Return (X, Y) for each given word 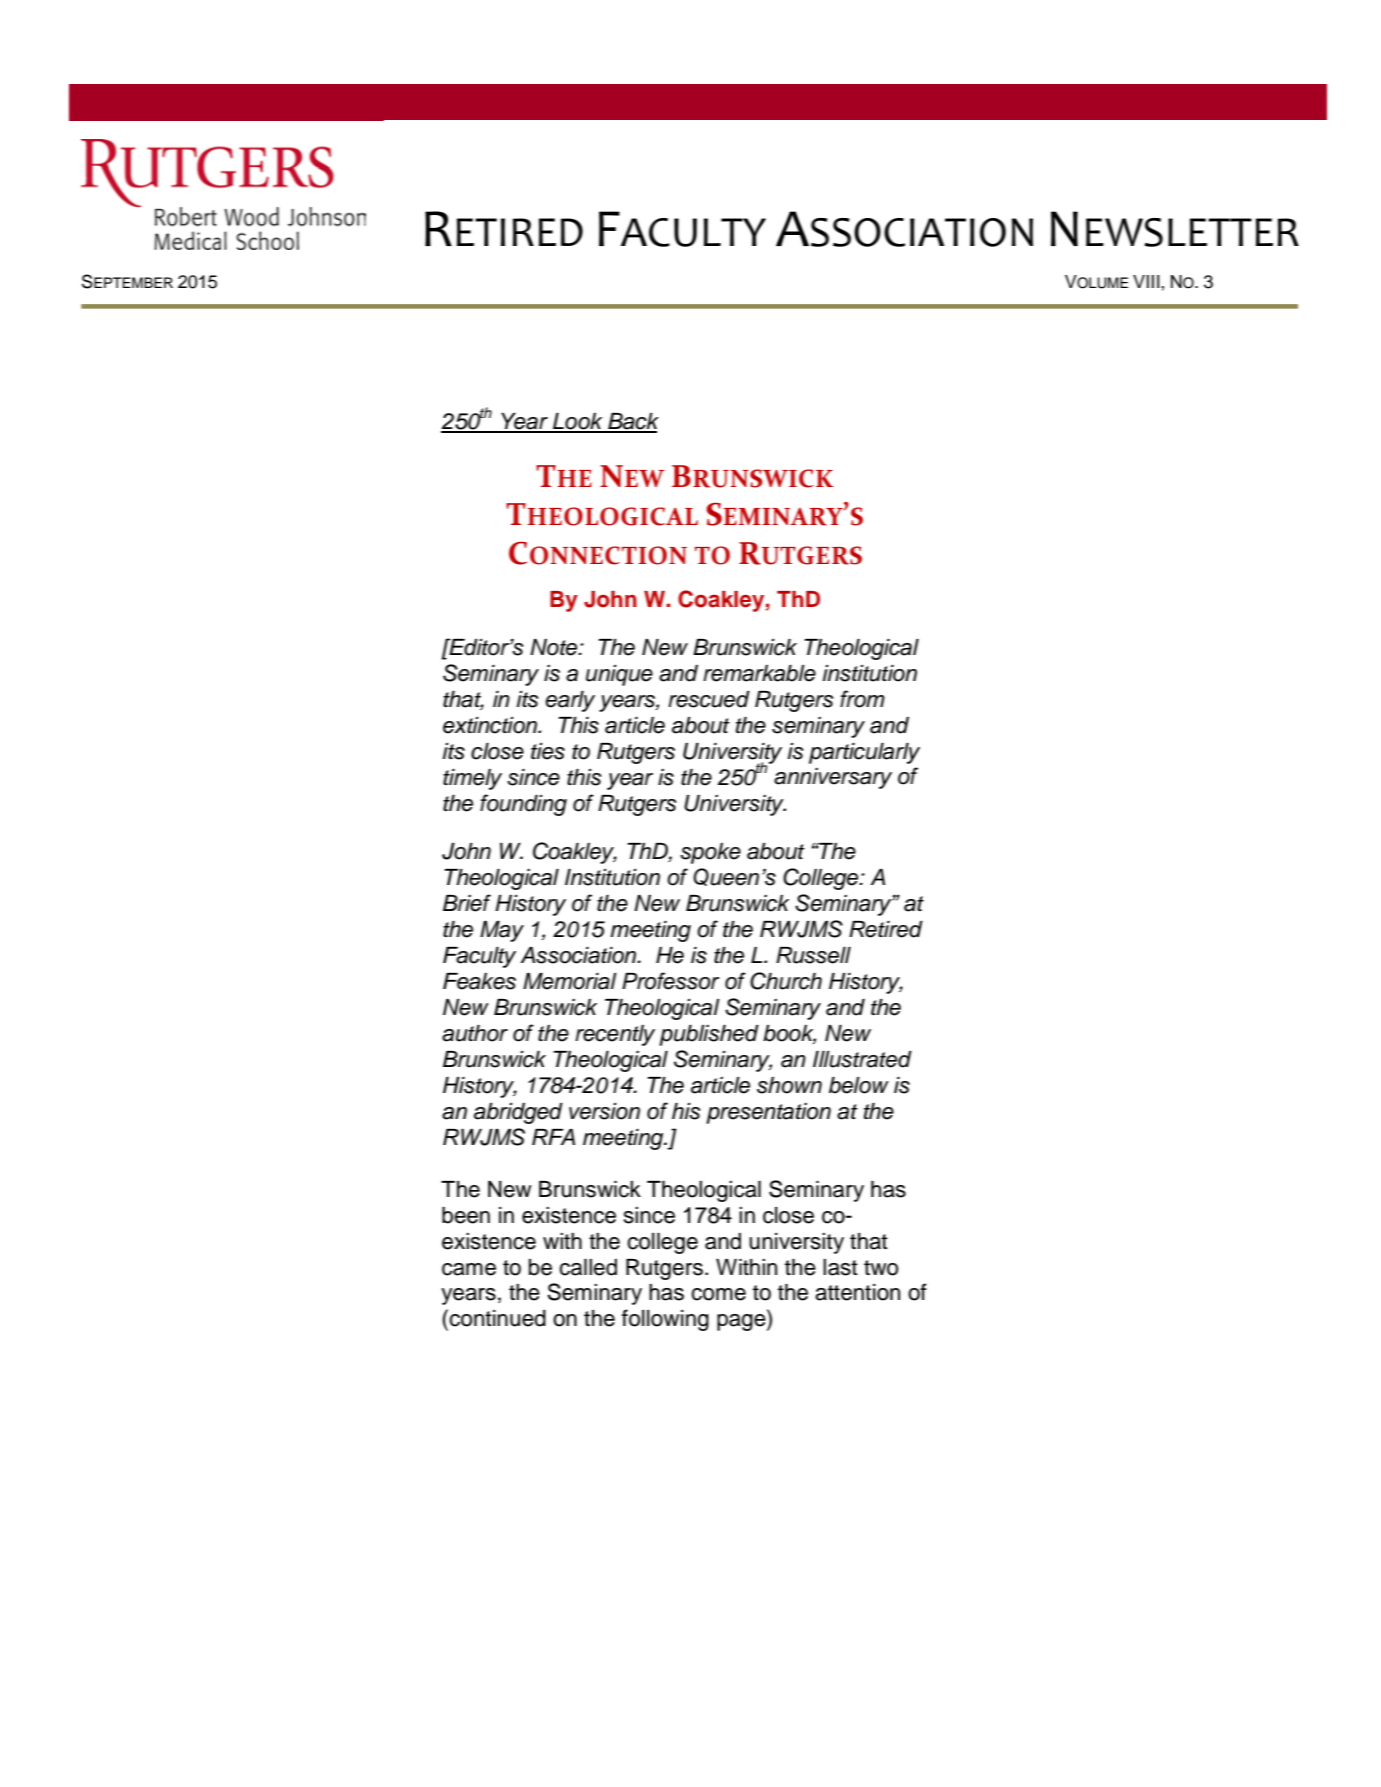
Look (578, 422)
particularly (864, 753)
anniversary (833, 778)
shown (789, 1085)
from (862, 699)
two (881, 1268)
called (588, 1267)
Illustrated (862, 1059)
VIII (1146, 281)
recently (615, 1035)
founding (523, 805)
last (840, 1267)
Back (632, 422)
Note (555, 647)
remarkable (759, 673)
